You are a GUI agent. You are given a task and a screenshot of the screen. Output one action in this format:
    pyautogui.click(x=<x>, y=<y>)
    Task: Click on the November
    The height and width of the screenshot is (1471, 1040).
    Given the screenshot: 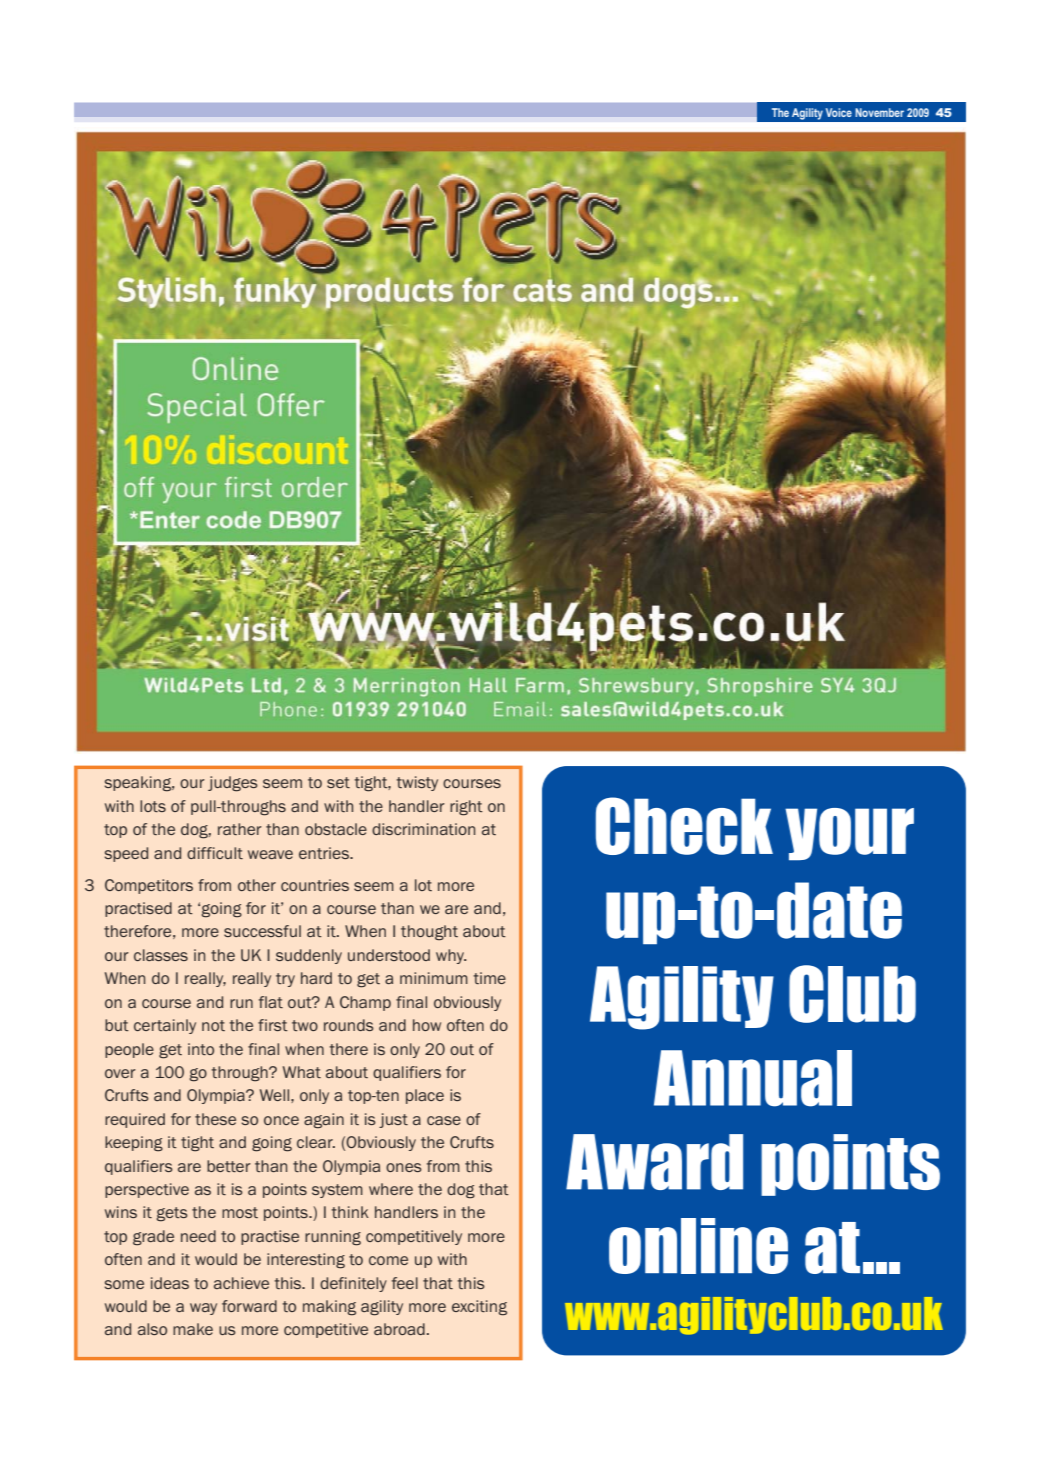 What is the action you would take?
    pyautogui.click(x=879, y=112)
